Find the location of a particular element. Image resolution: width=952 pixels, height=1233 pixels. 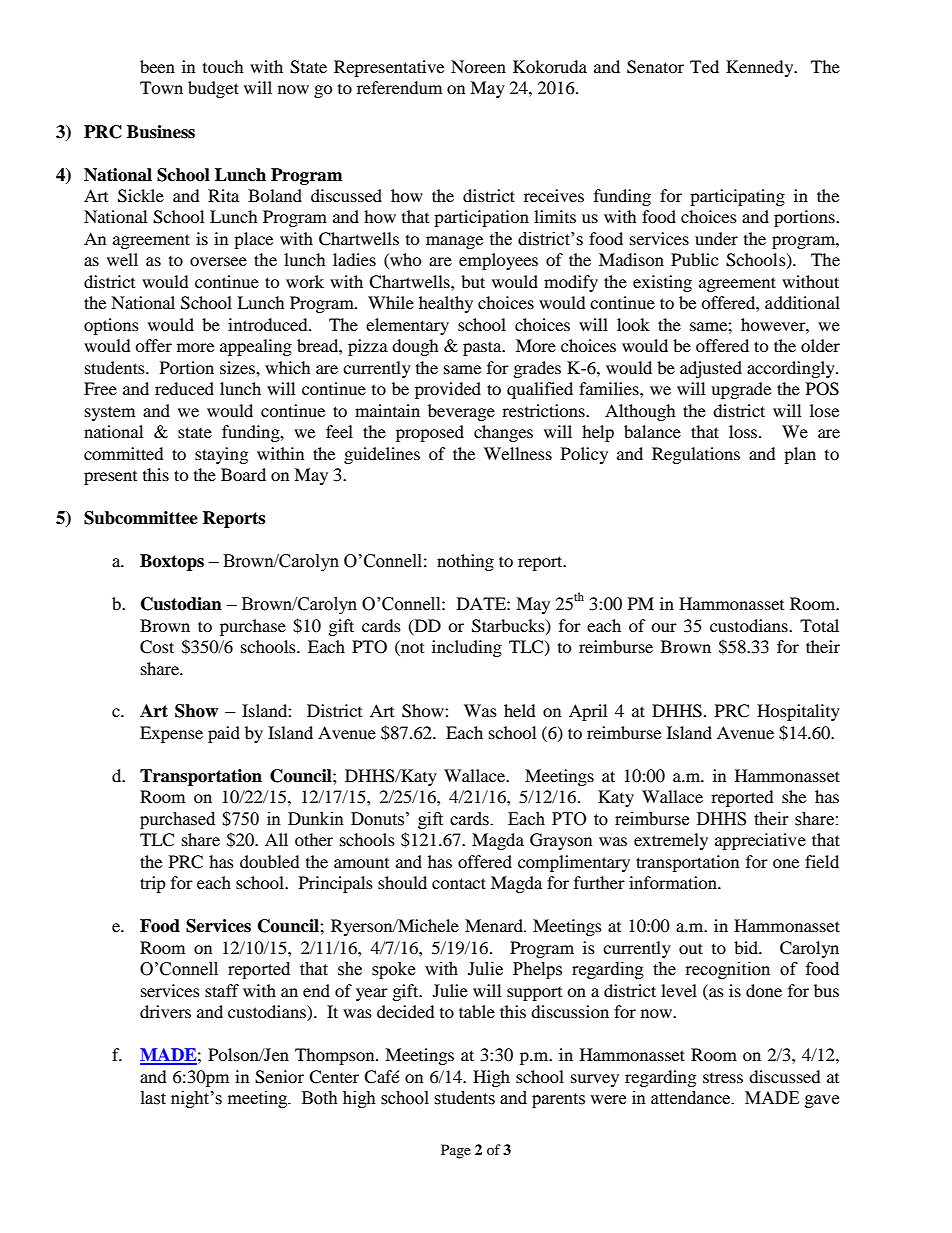

last is located at coordinates (153, 1098).
